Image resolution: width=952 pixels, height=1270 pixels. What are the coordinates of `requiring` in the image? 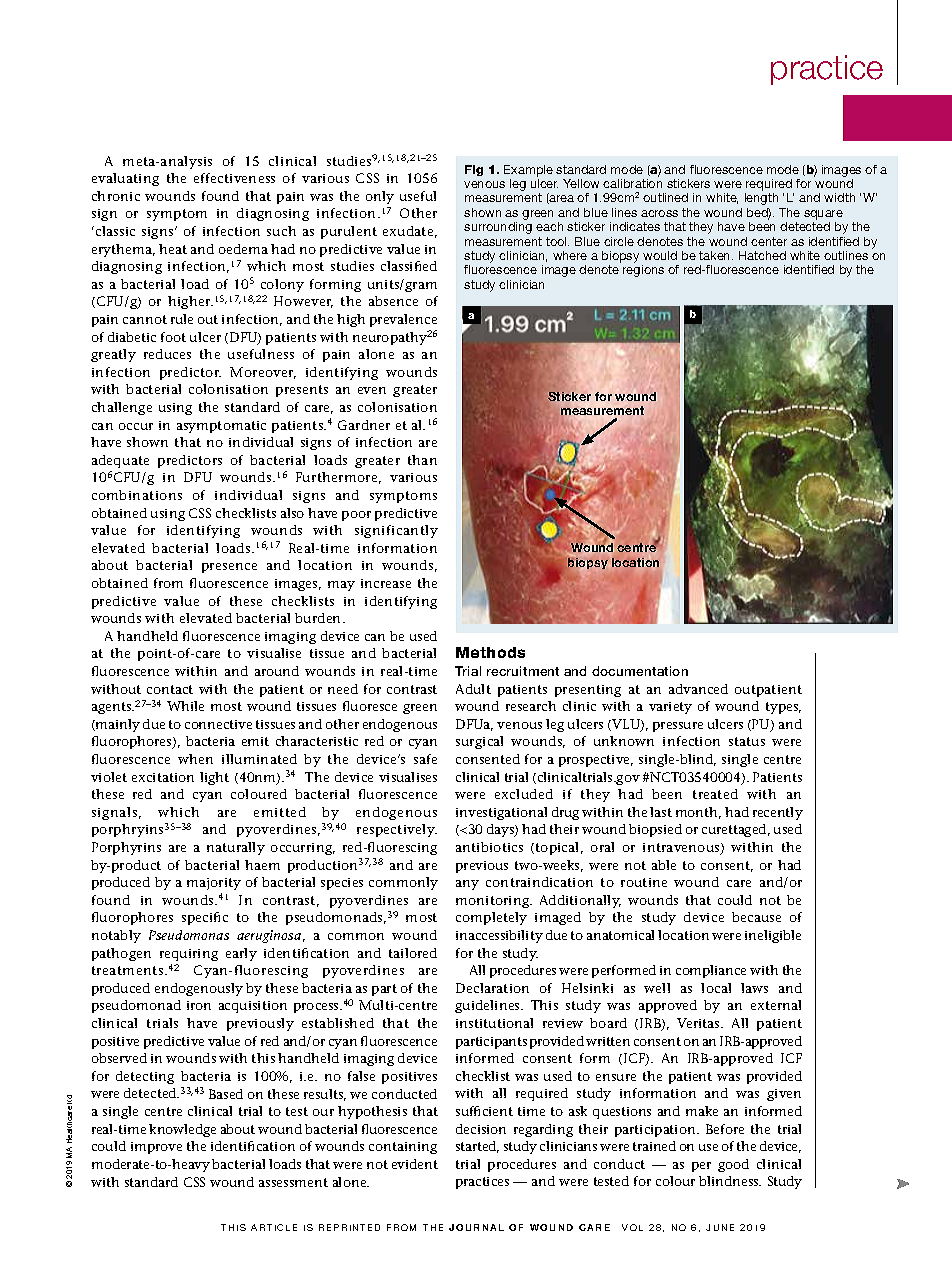 It's located at (189, 955).
